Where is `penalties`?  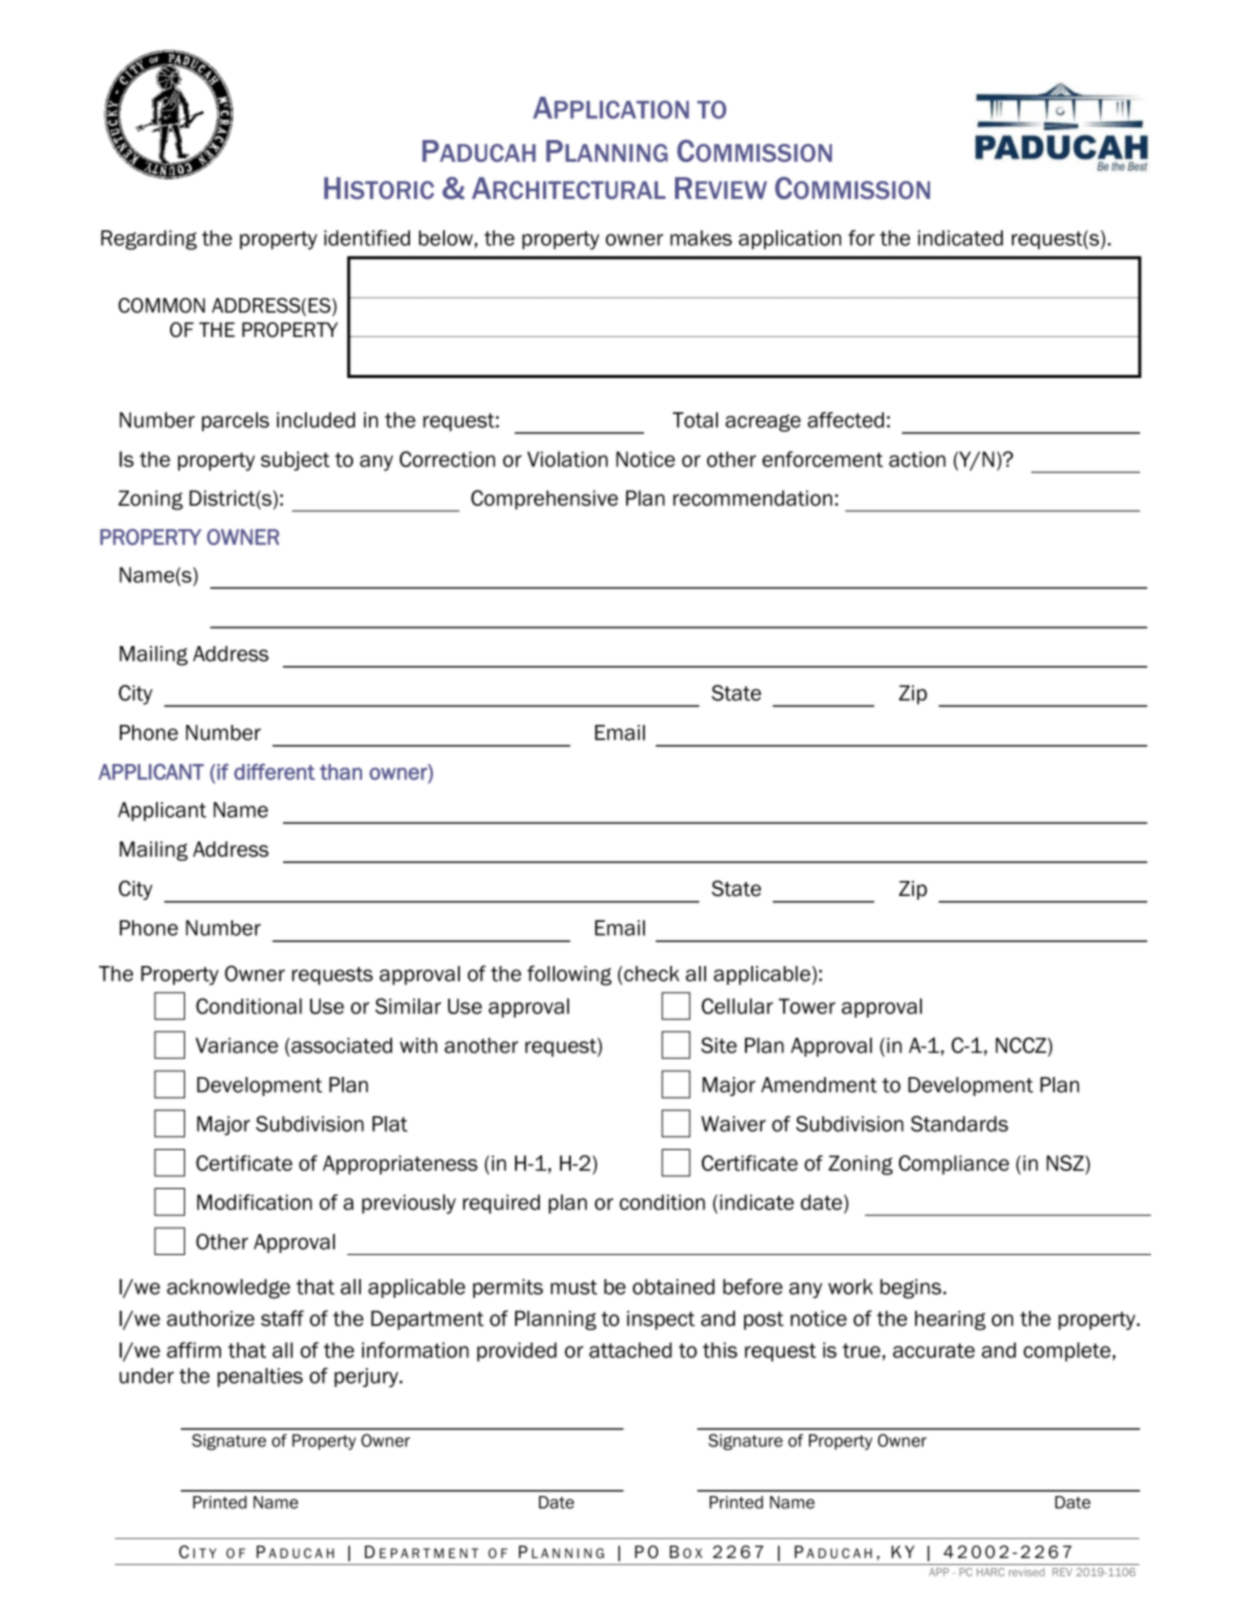
penalties is located at coordinates (260, 1377).
